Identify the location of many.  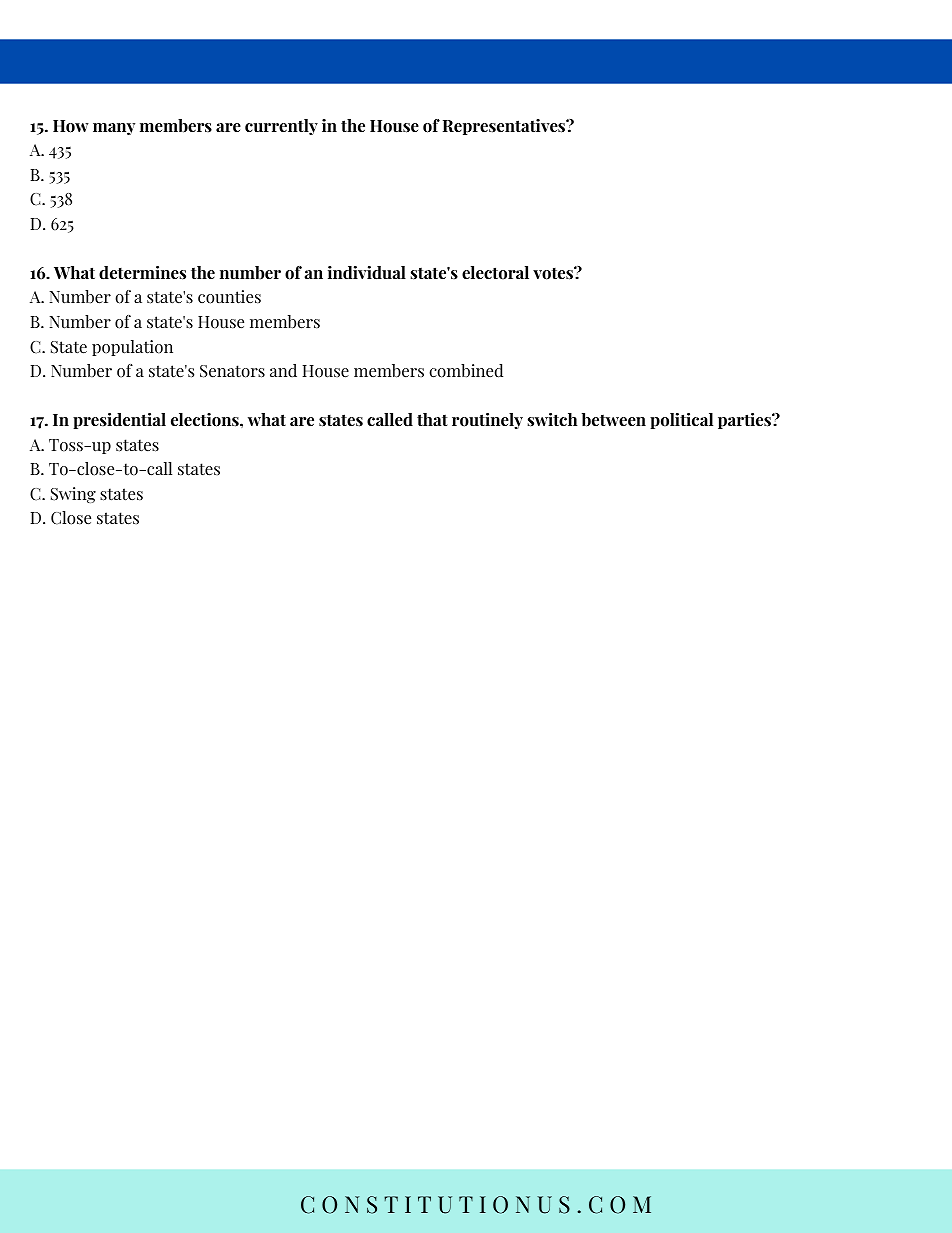
(114, 129).
